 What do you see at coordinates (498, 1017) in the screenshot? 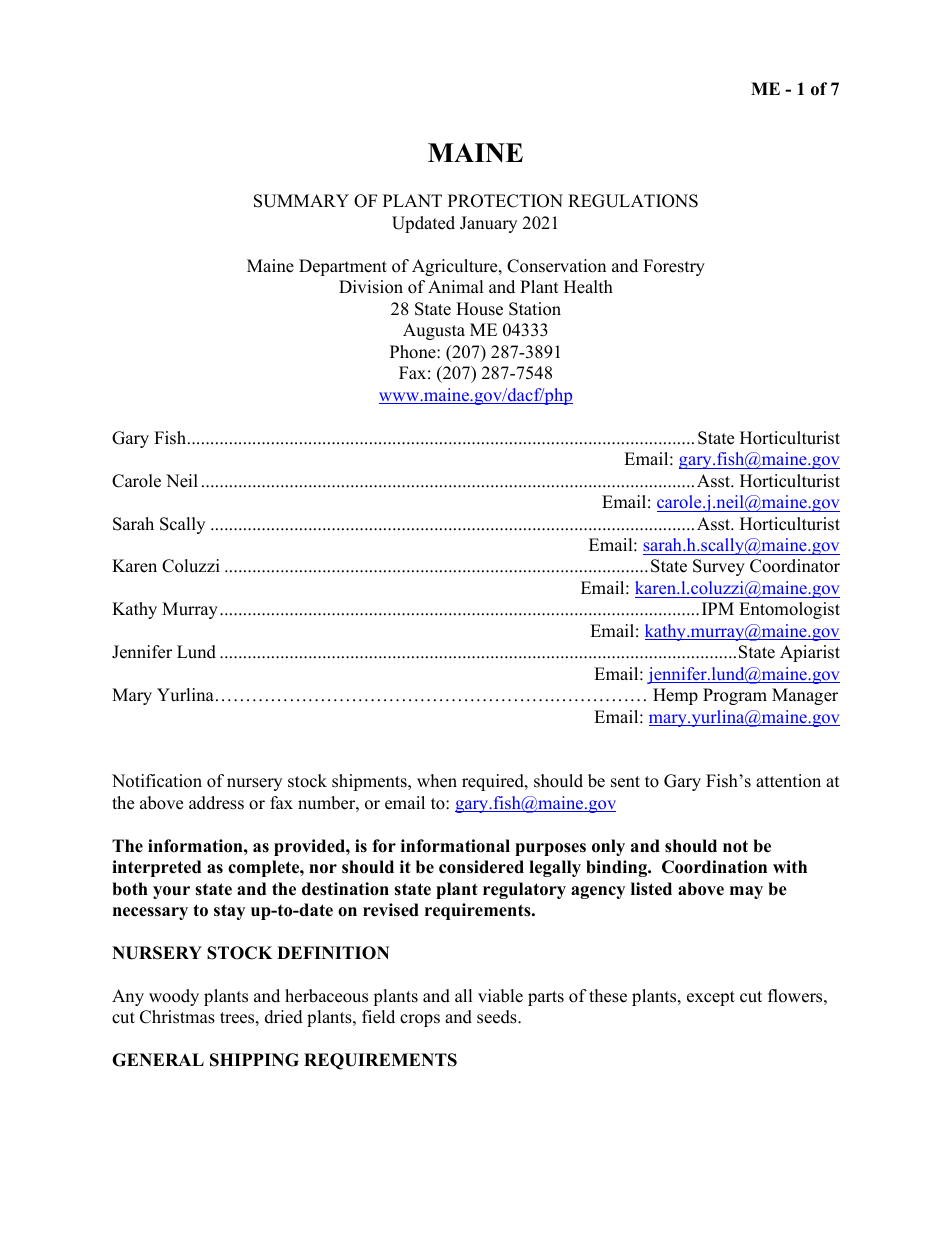
I see `seeds` at bounding box center [498, 1017].
